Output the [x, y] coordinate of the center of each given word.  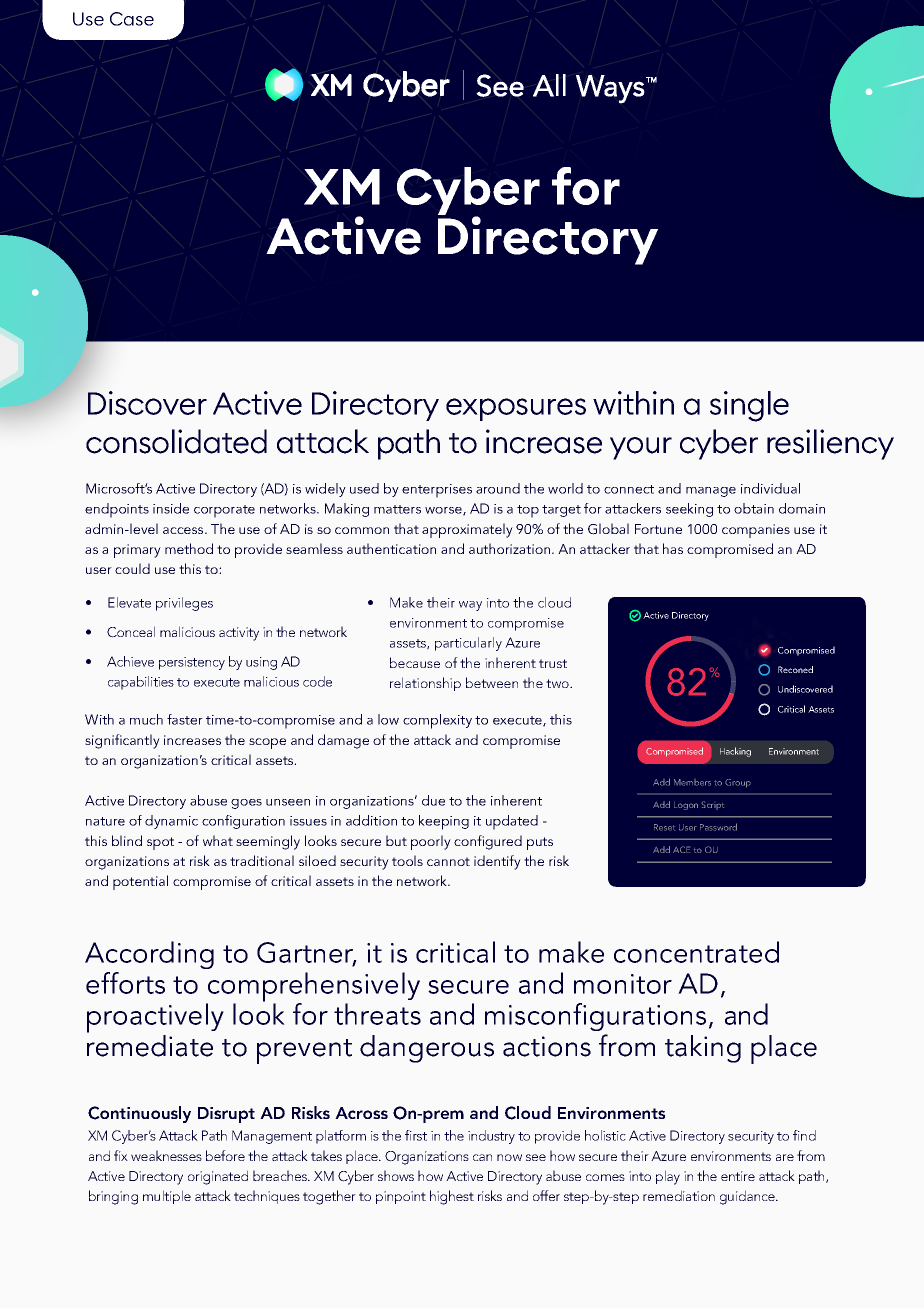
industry [491, 1137]
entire [738, 1176]
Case [132, 19]
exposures [516, 409]
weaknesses [166, 1155]
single [749, 406]
